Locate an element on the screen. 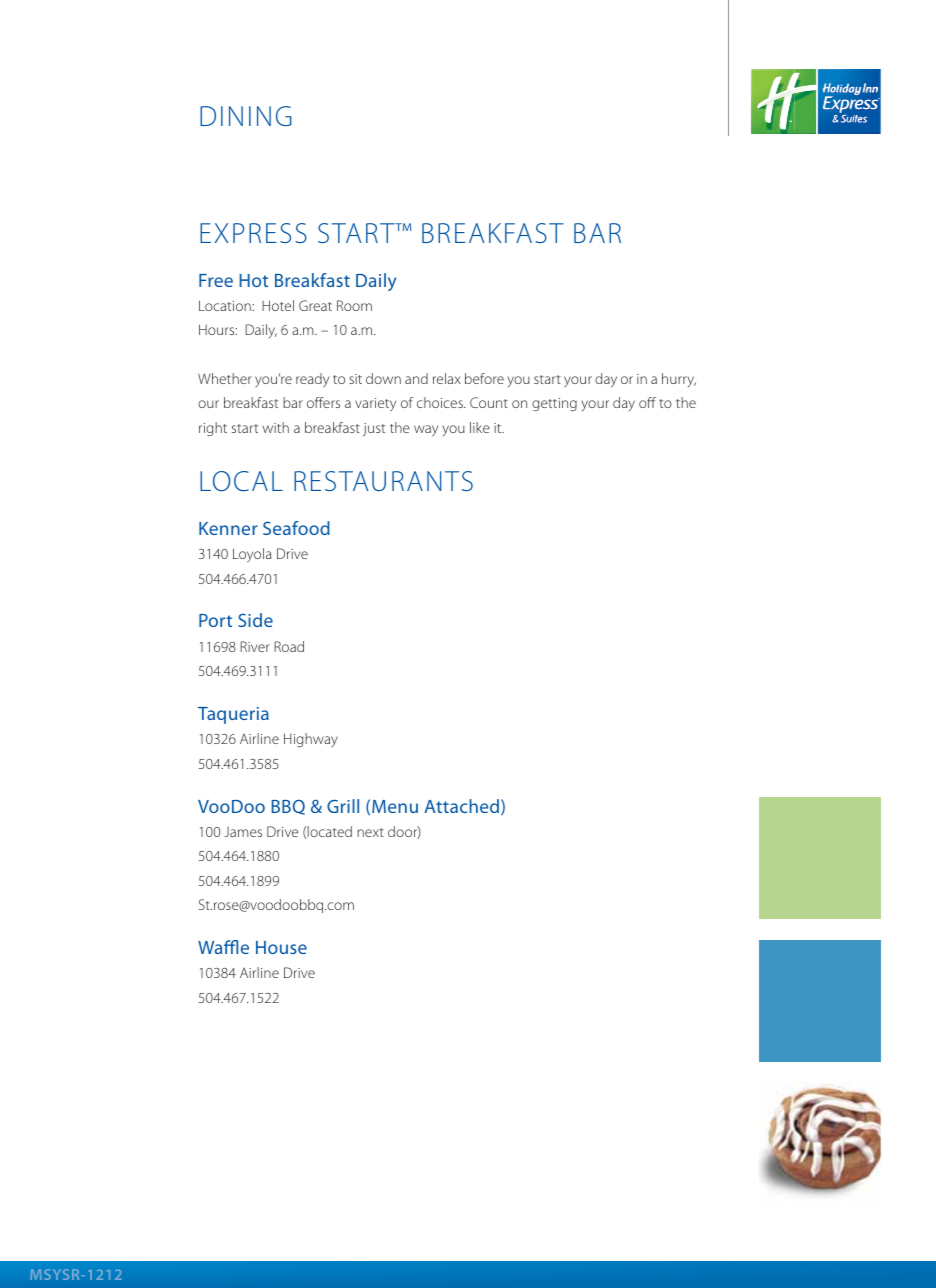 This screenshot has width=936, height=1288. getting is located at coordinates (554, 404).
